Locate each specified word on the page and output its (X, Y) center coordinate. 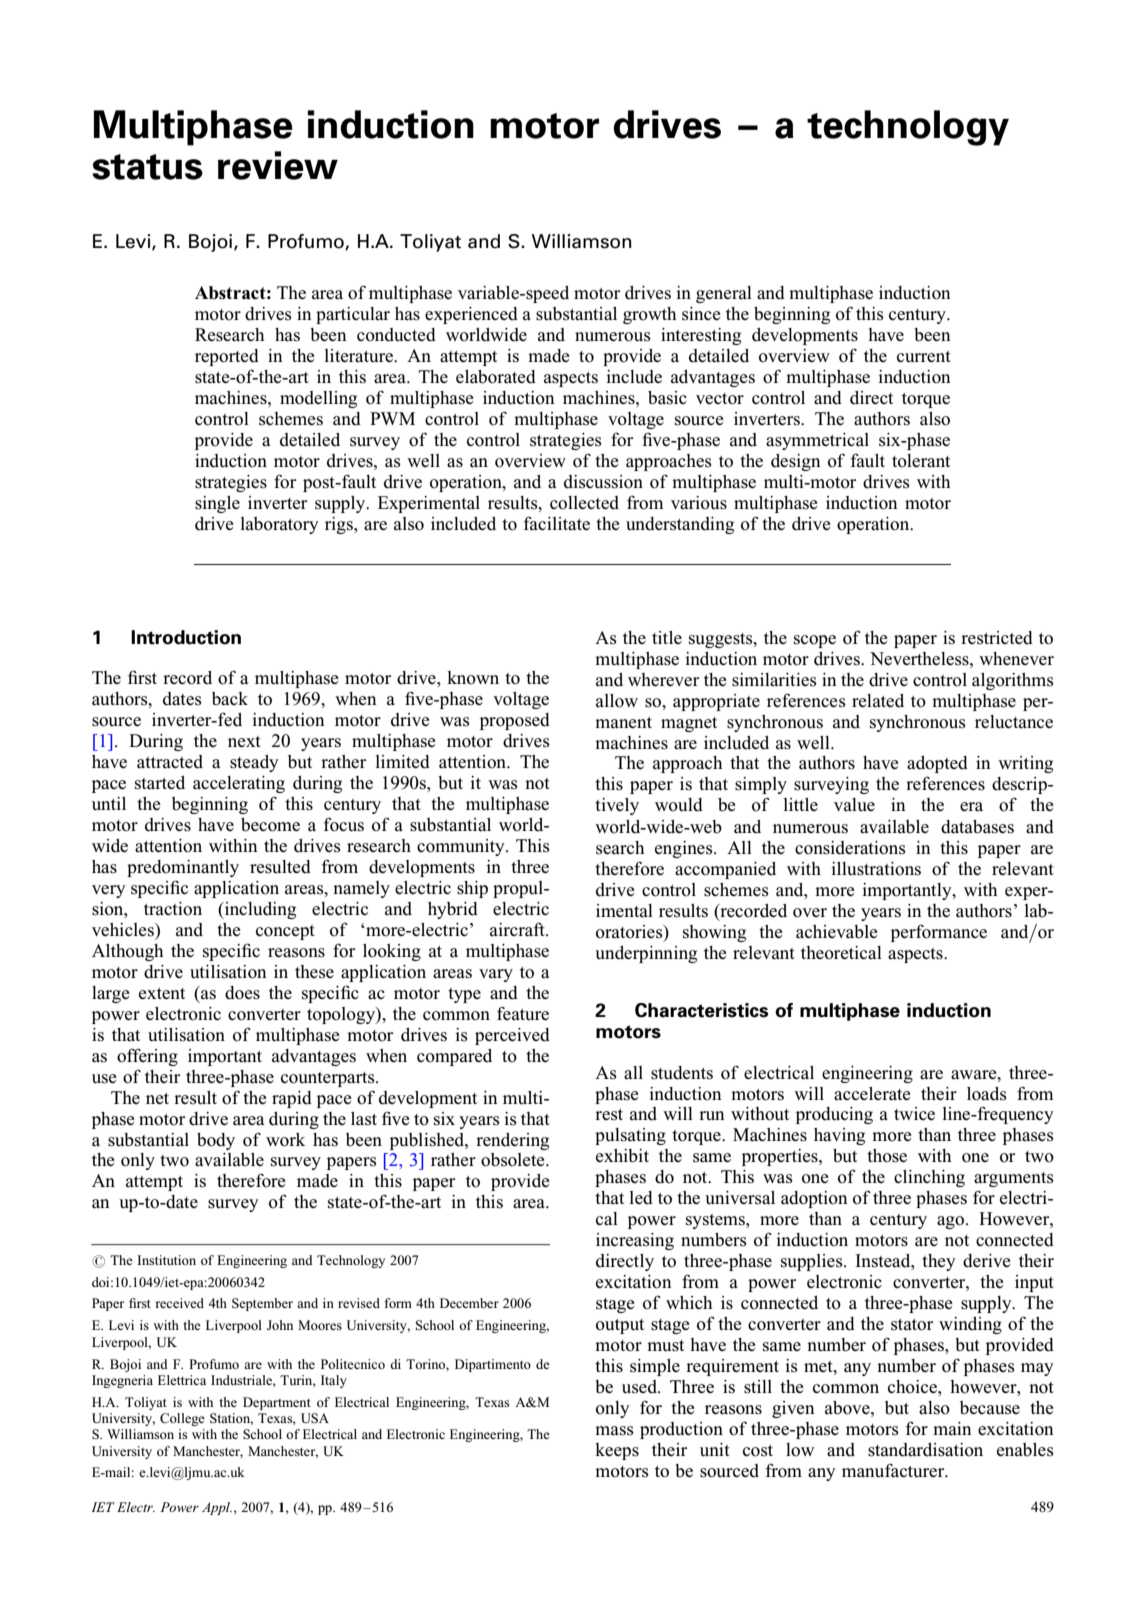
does (242, 993)
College (182, 1419)
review (278, 165)
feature (523, 1013)
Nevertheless (920, 659)
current (924, 357)
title (667, 637)
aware (975, 1075)
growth (650, 315)
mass (614, 1431)
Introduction (186, 637)
